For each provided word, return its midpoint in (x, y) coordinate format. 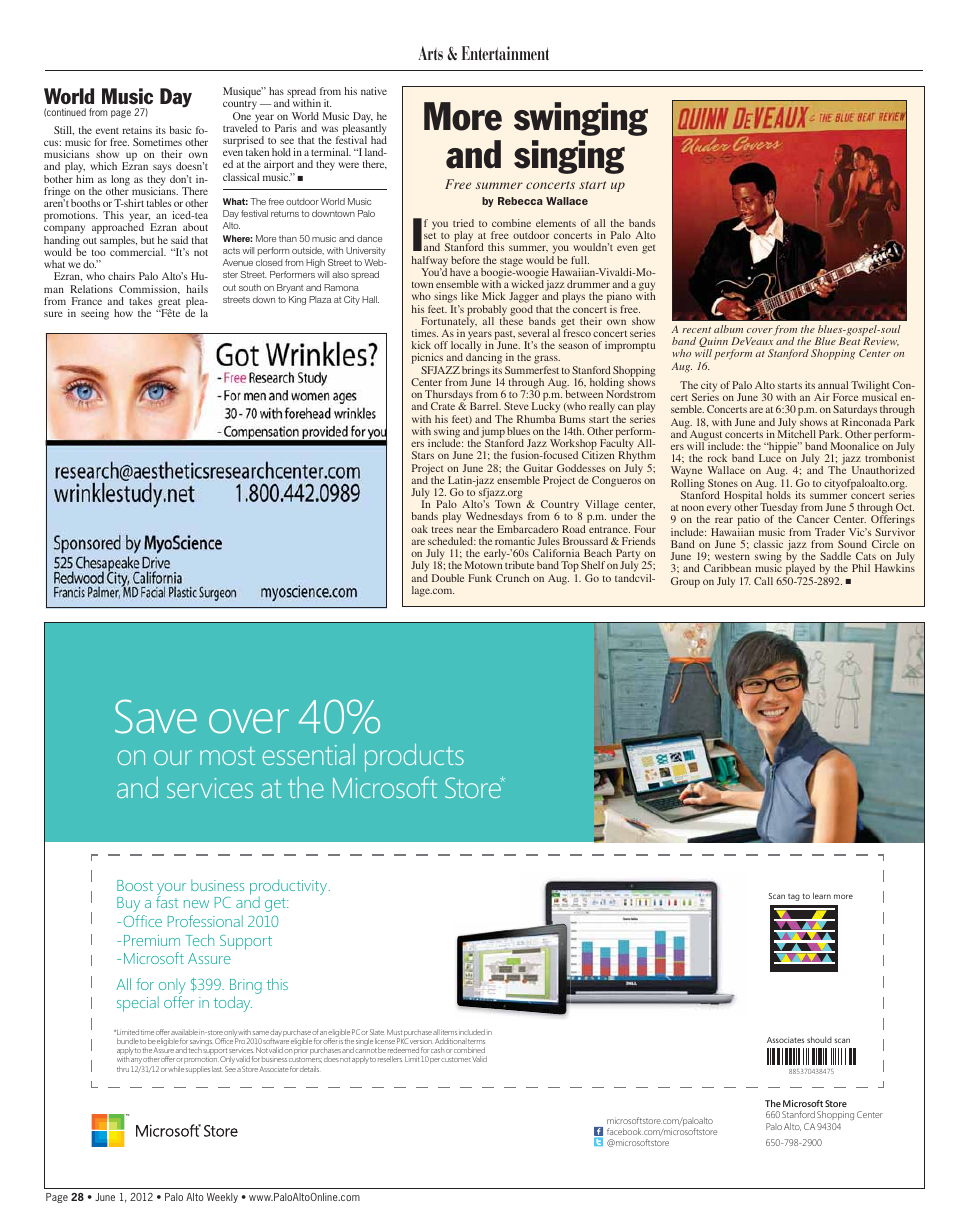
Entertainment (505, 53)
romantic (515, 541)
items (449, 1032)
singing (569, 157)
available (184, 1032)
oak (419, 529)
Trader (830, 532)
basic (180, 130)
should (819, 1040)
